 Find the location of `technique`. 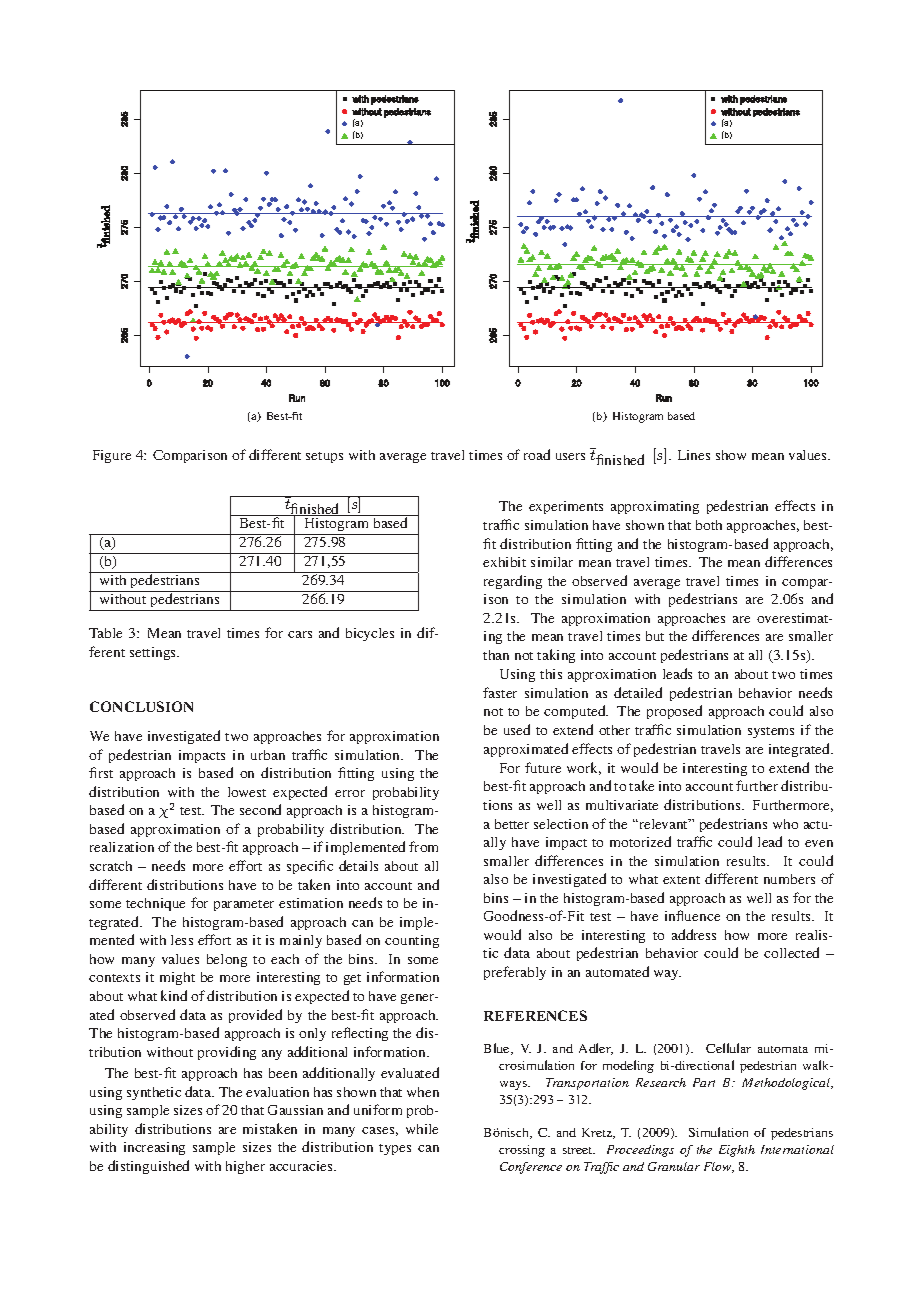

technique is located at coordinates (155, 904).
